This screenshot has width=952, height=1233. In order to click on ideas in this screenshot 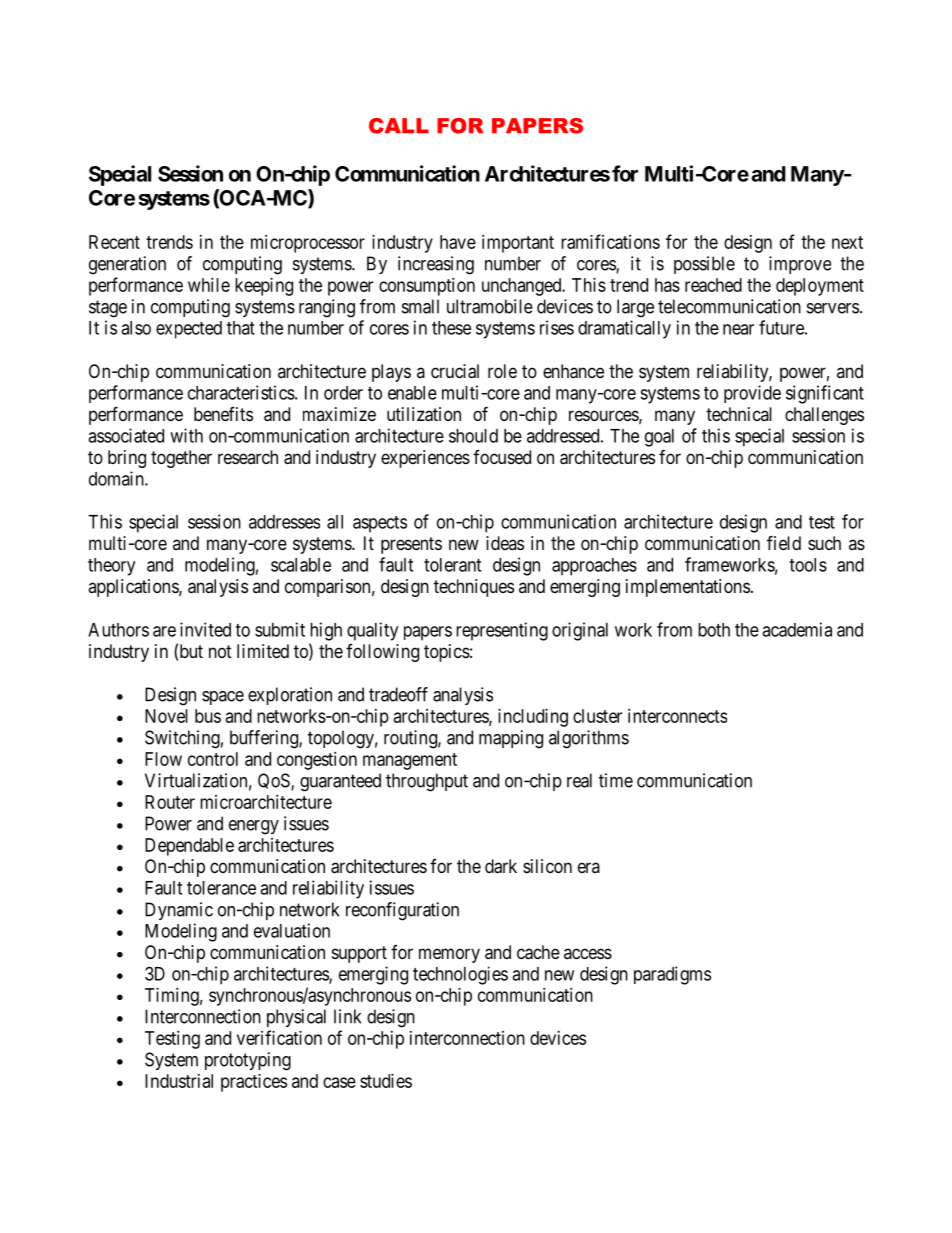, I will do `click(505, 543)`.
